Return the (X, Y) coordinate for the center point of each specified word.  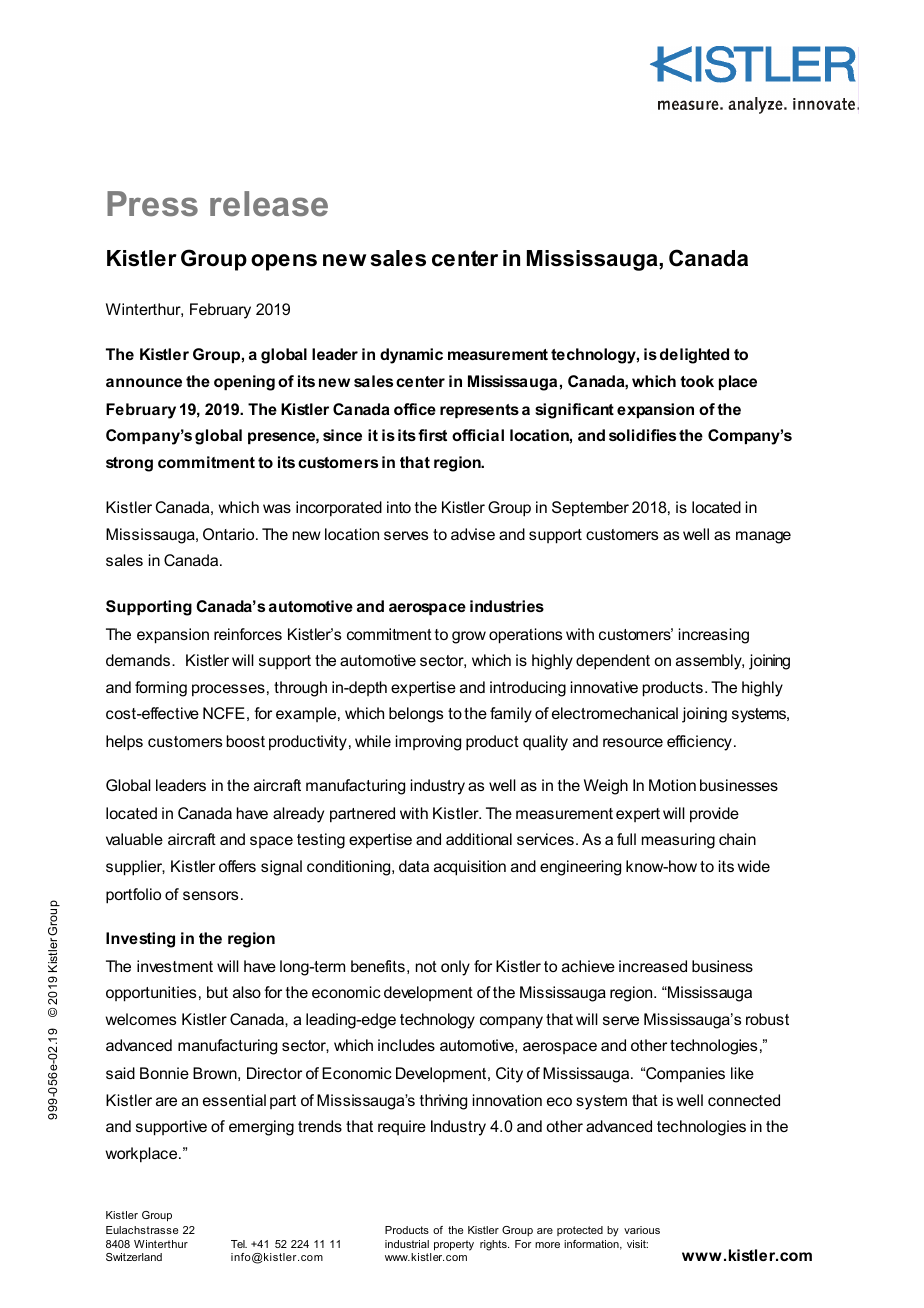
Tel (239, 1244)
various (642, 1230)
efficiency (699, 743)
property (454, 1245)
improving (428, 743)
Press (152, 204)
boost (246, 741)
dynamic (411, 356)
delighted (694, 356)
